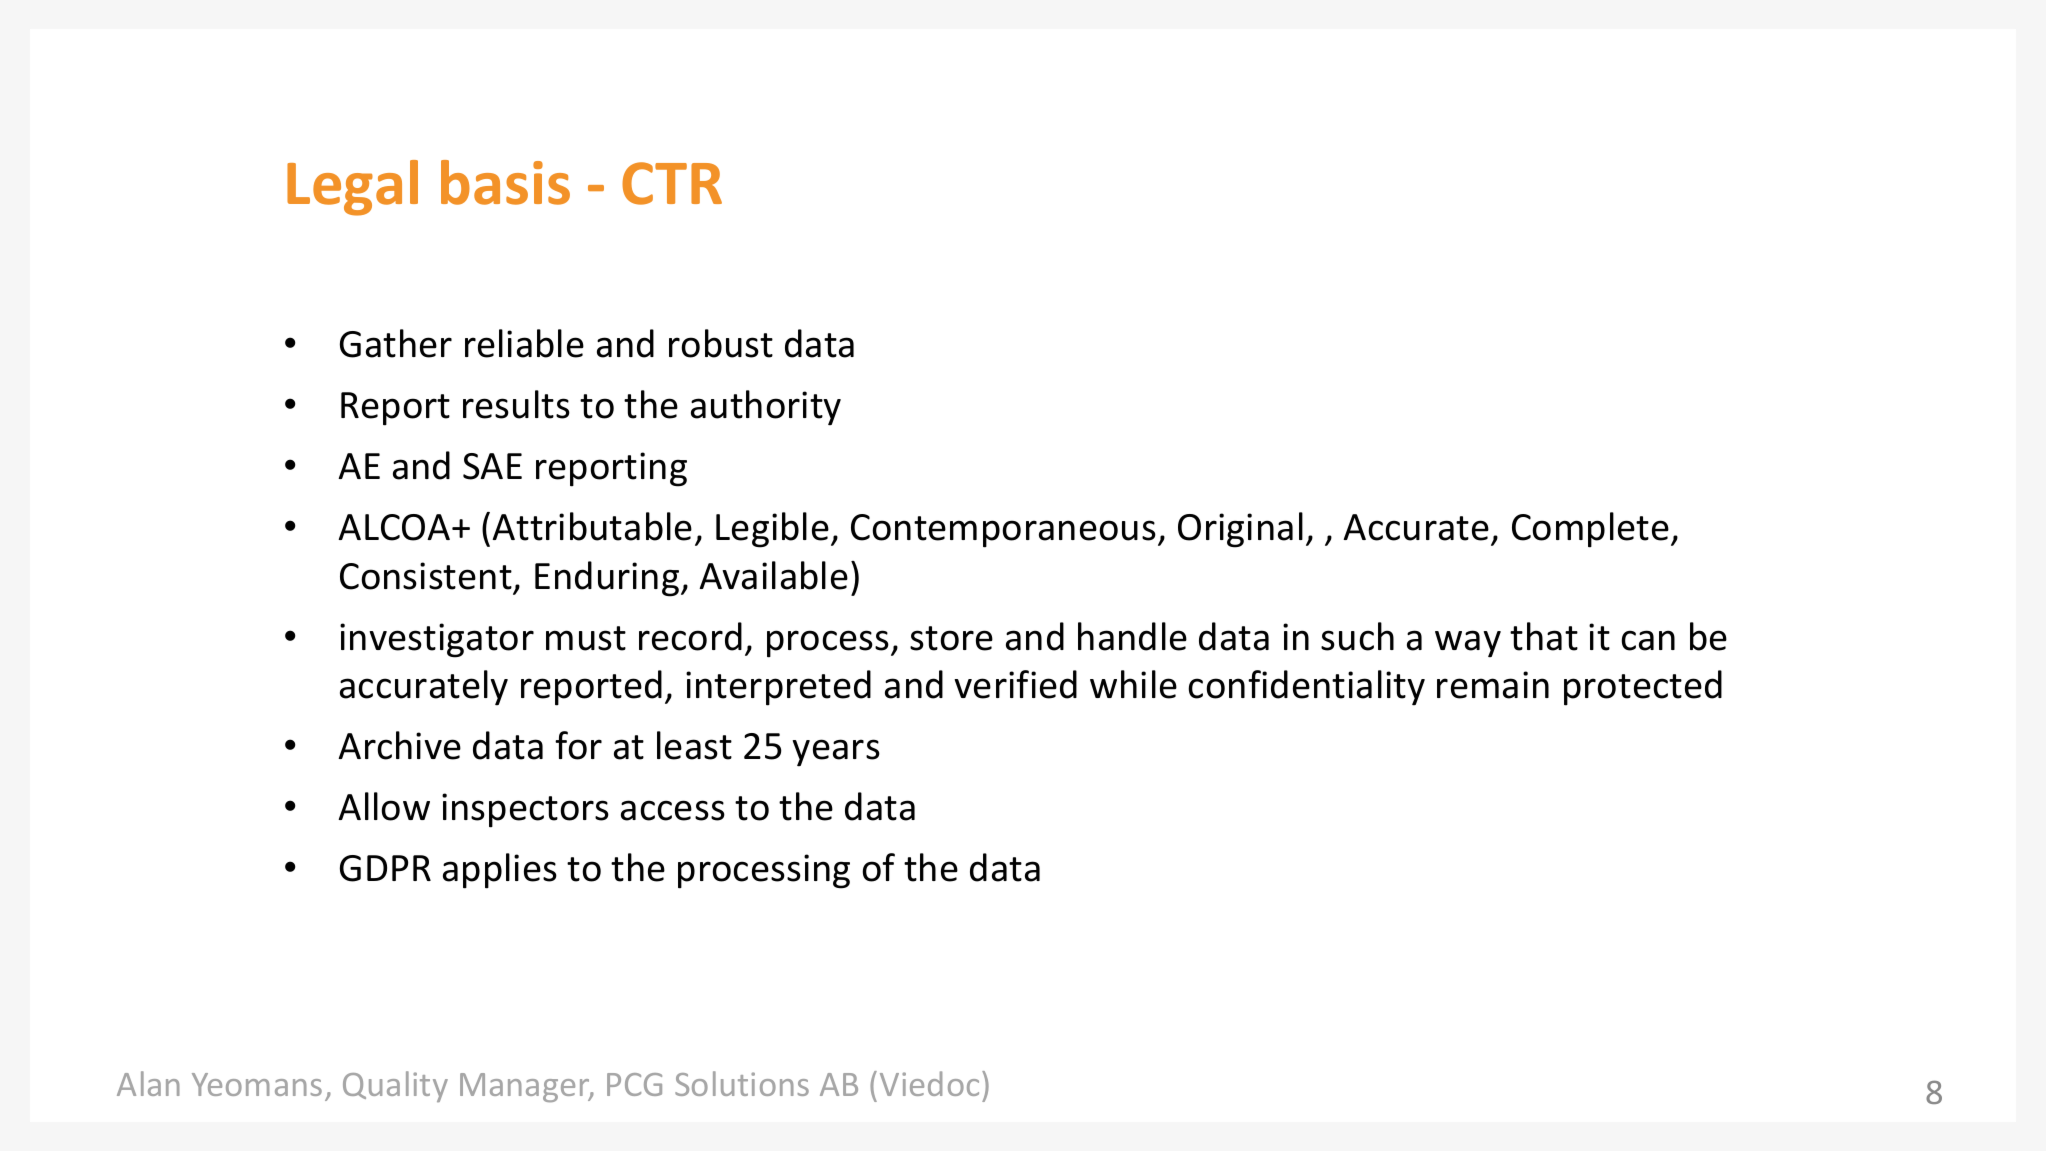  What do you see at coordinates (836, 753) in the screenshot?
I see `years` at bounding box center [836, 753].
